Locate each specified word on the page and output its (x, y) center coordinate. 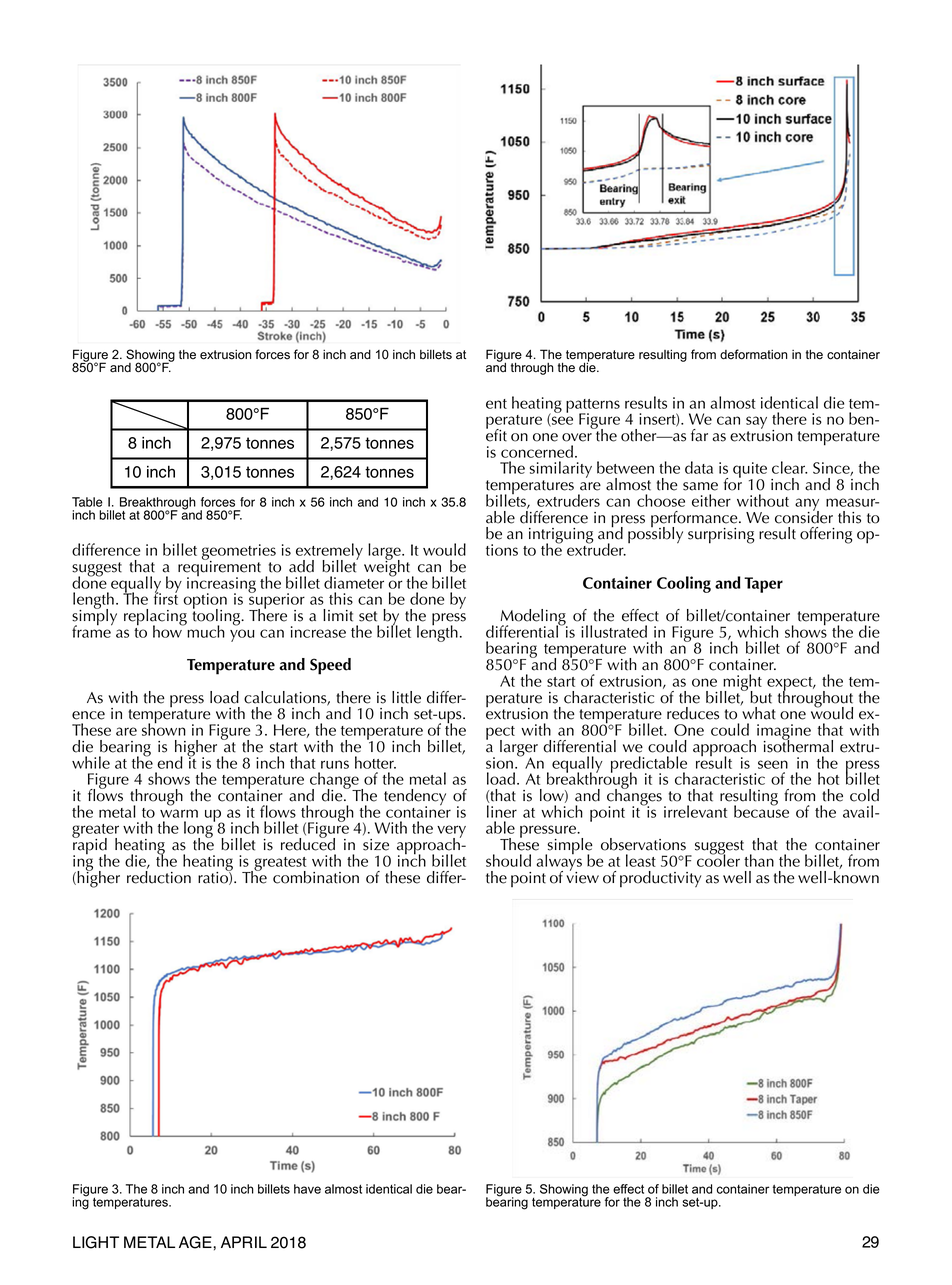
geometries (239, 553)
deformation (753, 354)
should (508, 860)
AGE (196, 1242)
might (741, 683)
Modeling (534, 618)
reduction (159, 876)
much (205, 630)
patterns (593, 407)
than (759, 860)
